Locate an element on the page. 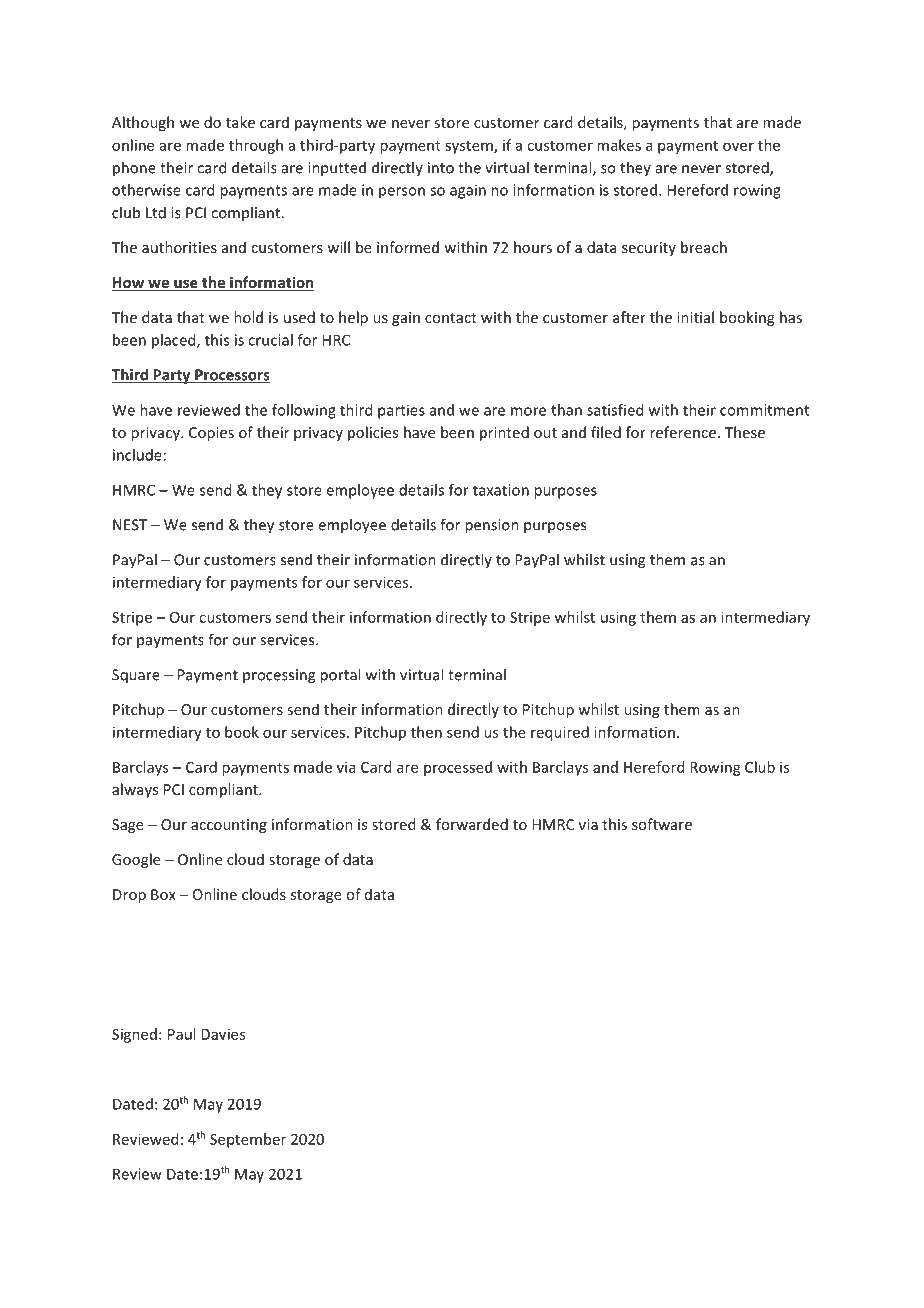 Image resolution: width=924 pixels, height=1308 pixels. pension is located at coordinates (492, 526).
